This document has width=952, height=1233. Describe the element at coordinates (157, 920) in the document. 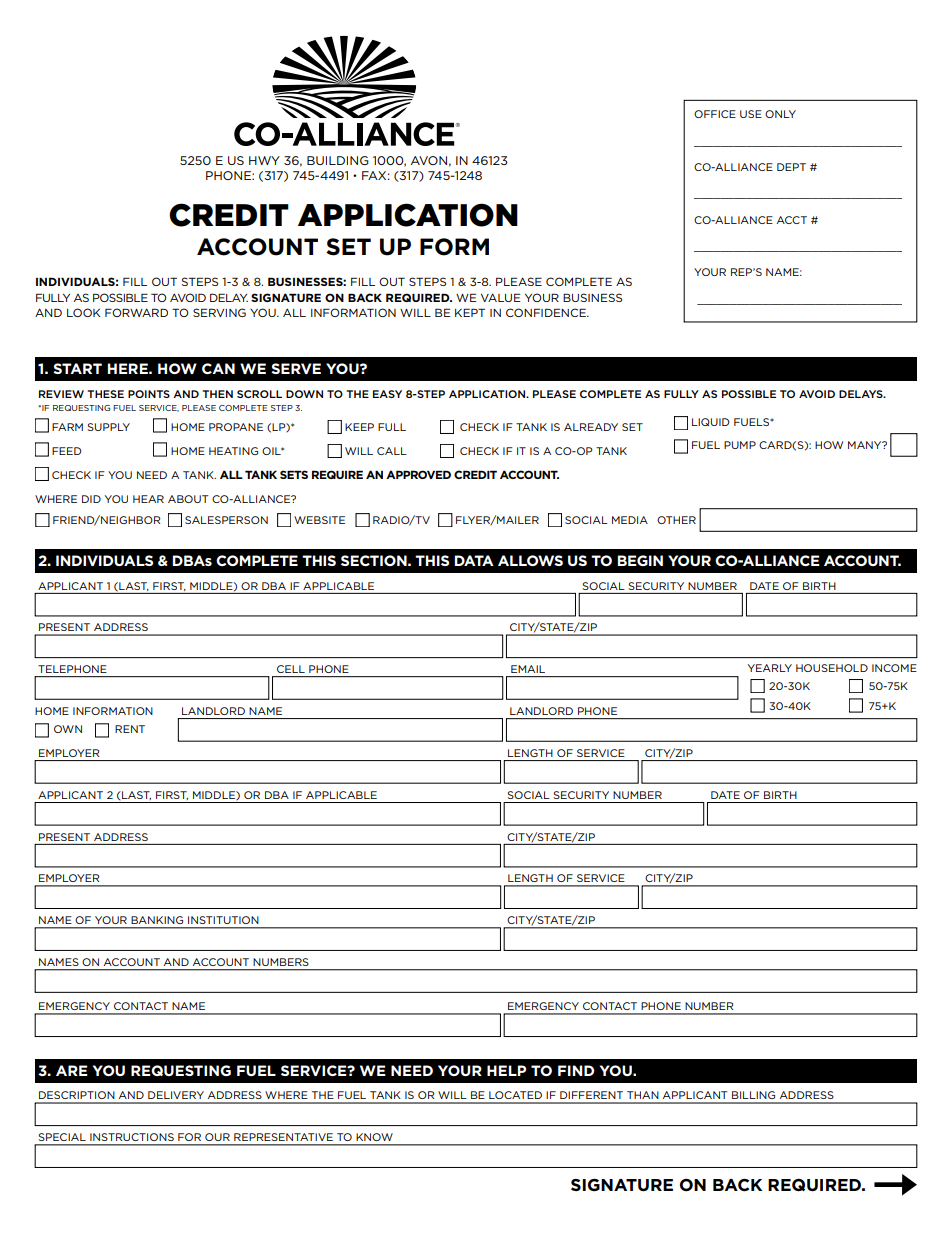

I see `BANKING` at that location.
